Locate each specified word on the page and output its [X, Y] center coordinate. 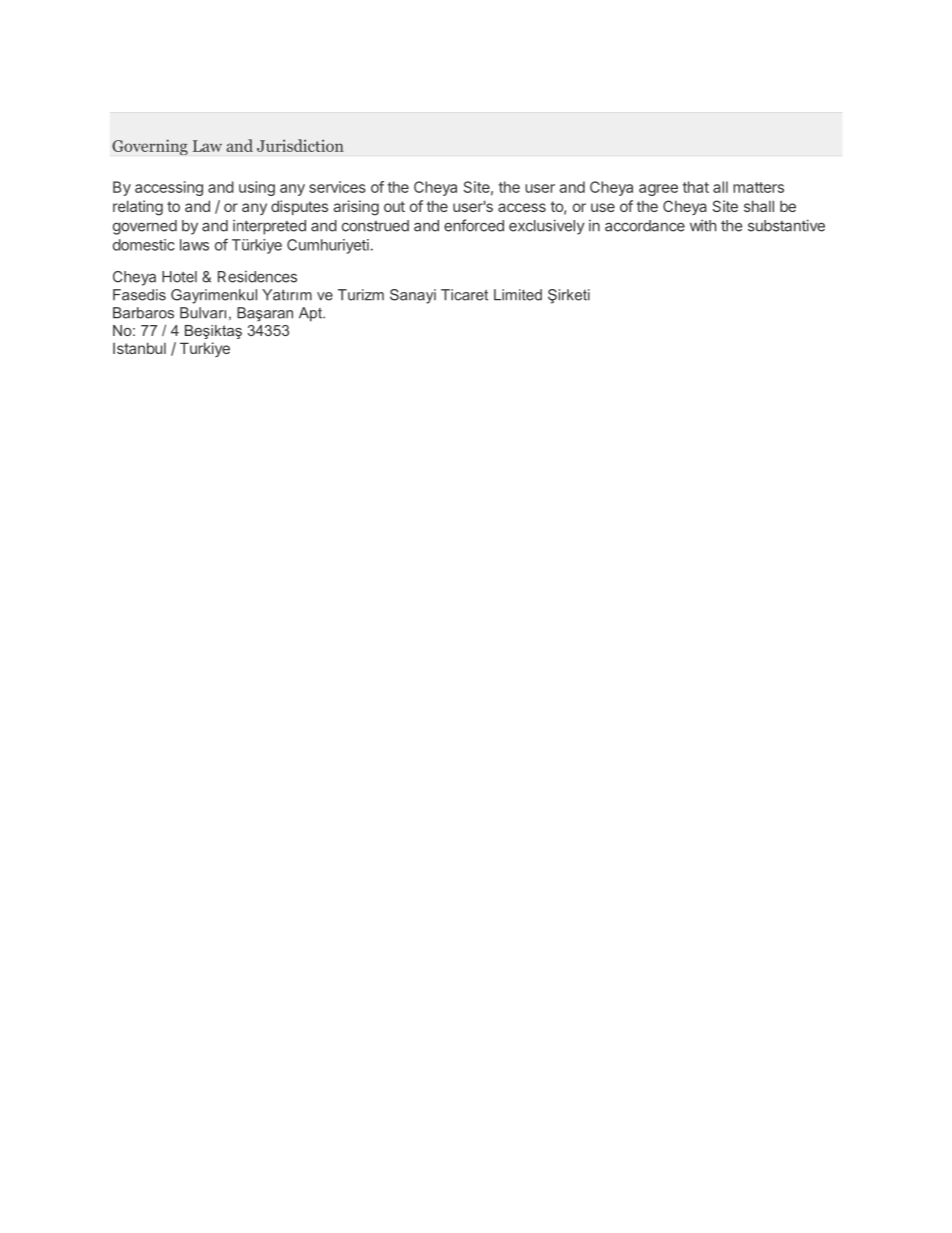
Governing [150, 147]
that [695, 187]
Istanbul [139, 348]
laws [194, 245]
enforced [474, 225]
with [703, 226]
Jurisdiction [300, 145]
